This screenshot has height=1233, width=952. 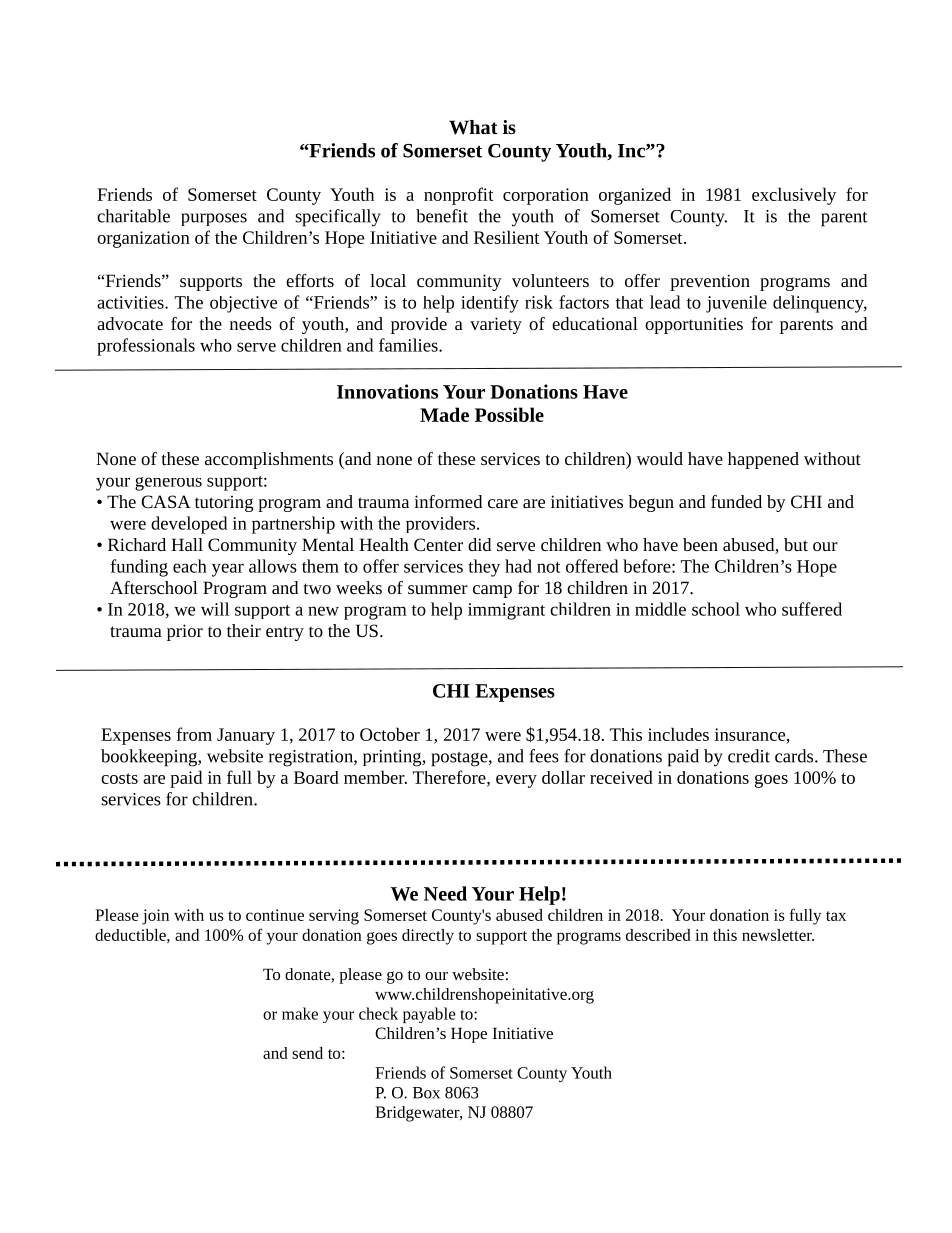 What do you see at coordinates (307, 1053) in the screenshot?
I see `send` at bounding box center [307, 1053].
